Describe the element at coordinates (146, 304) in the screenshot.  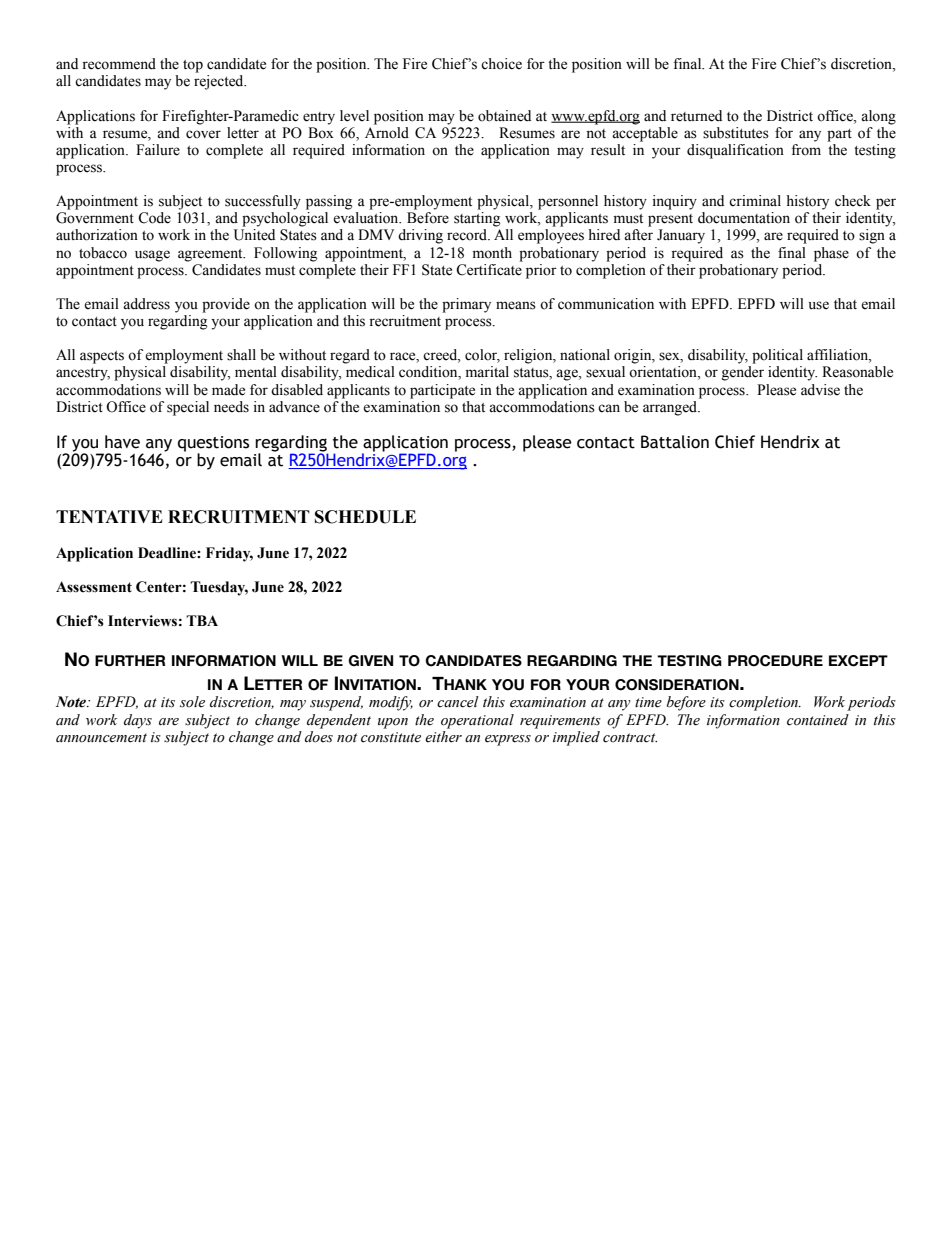
I see `address` at that location.
